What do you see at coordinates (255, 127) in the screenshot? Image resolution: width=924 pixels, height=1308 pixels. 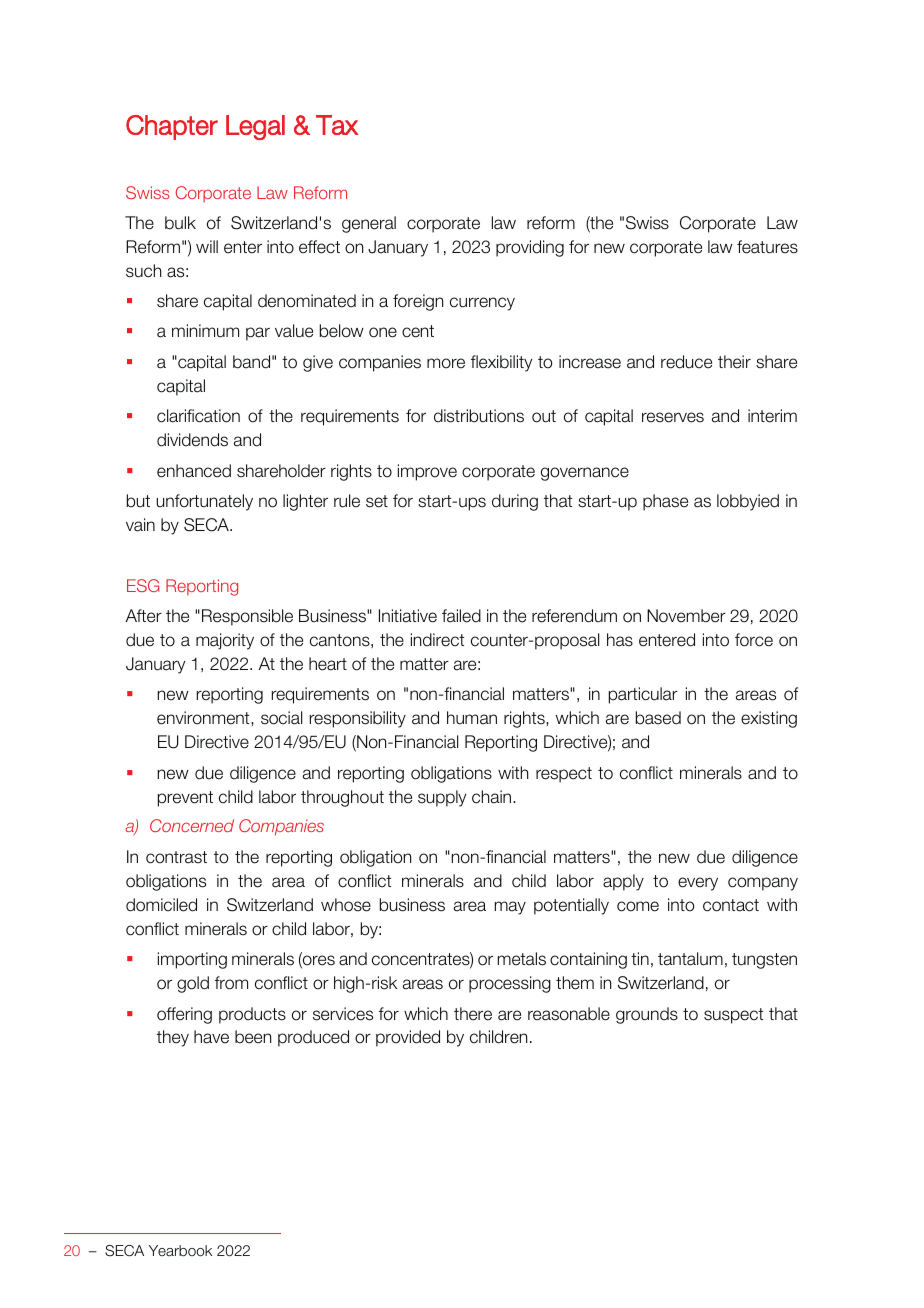 I see `Legal` at bounding box center [255, 127].
